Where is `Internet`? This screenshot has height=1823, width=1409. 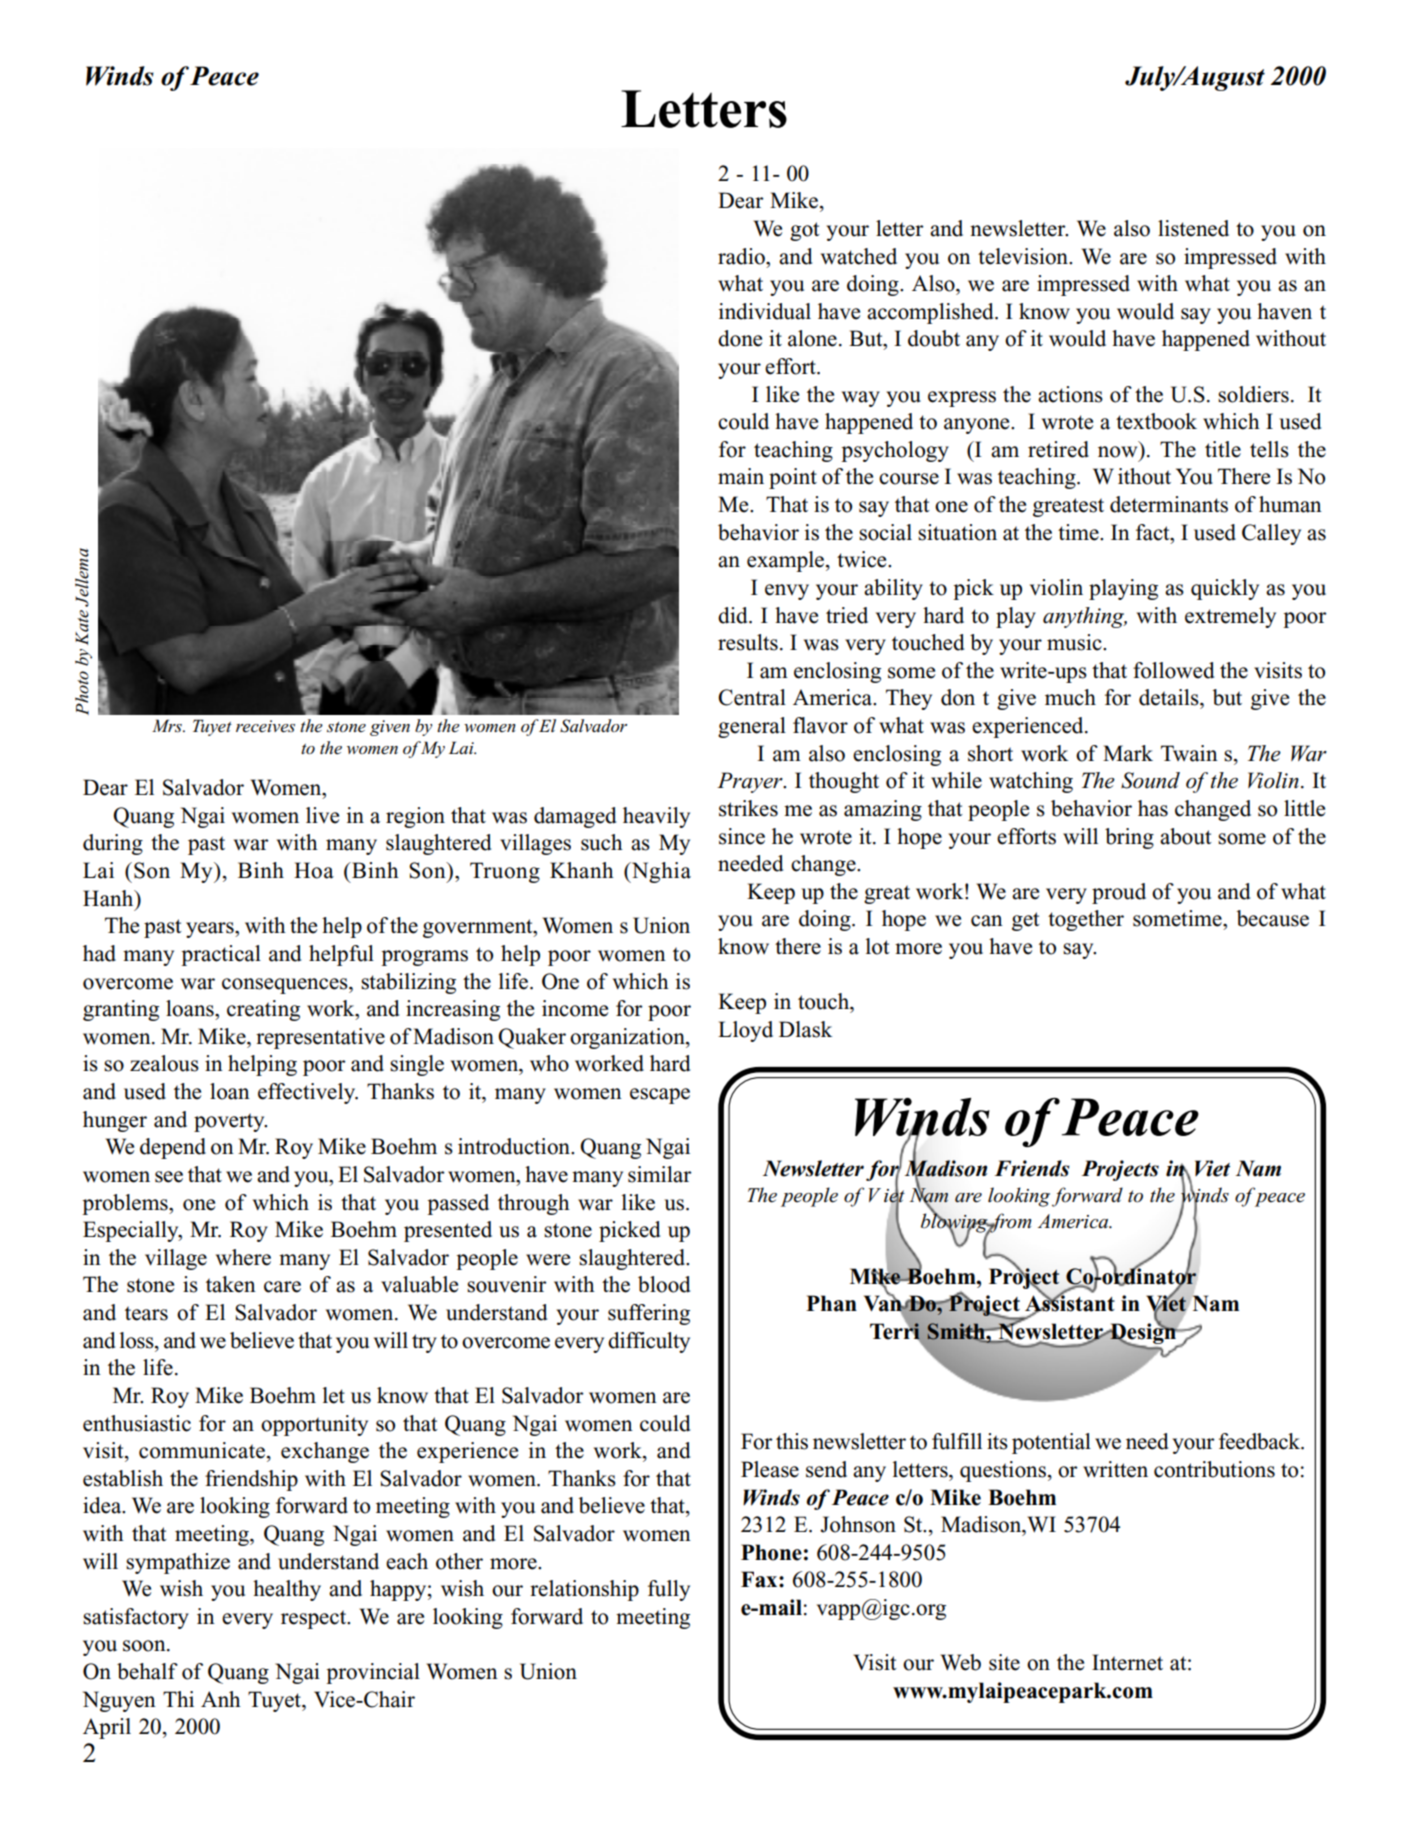
Internet is located at coordinates (1127, 1662).
